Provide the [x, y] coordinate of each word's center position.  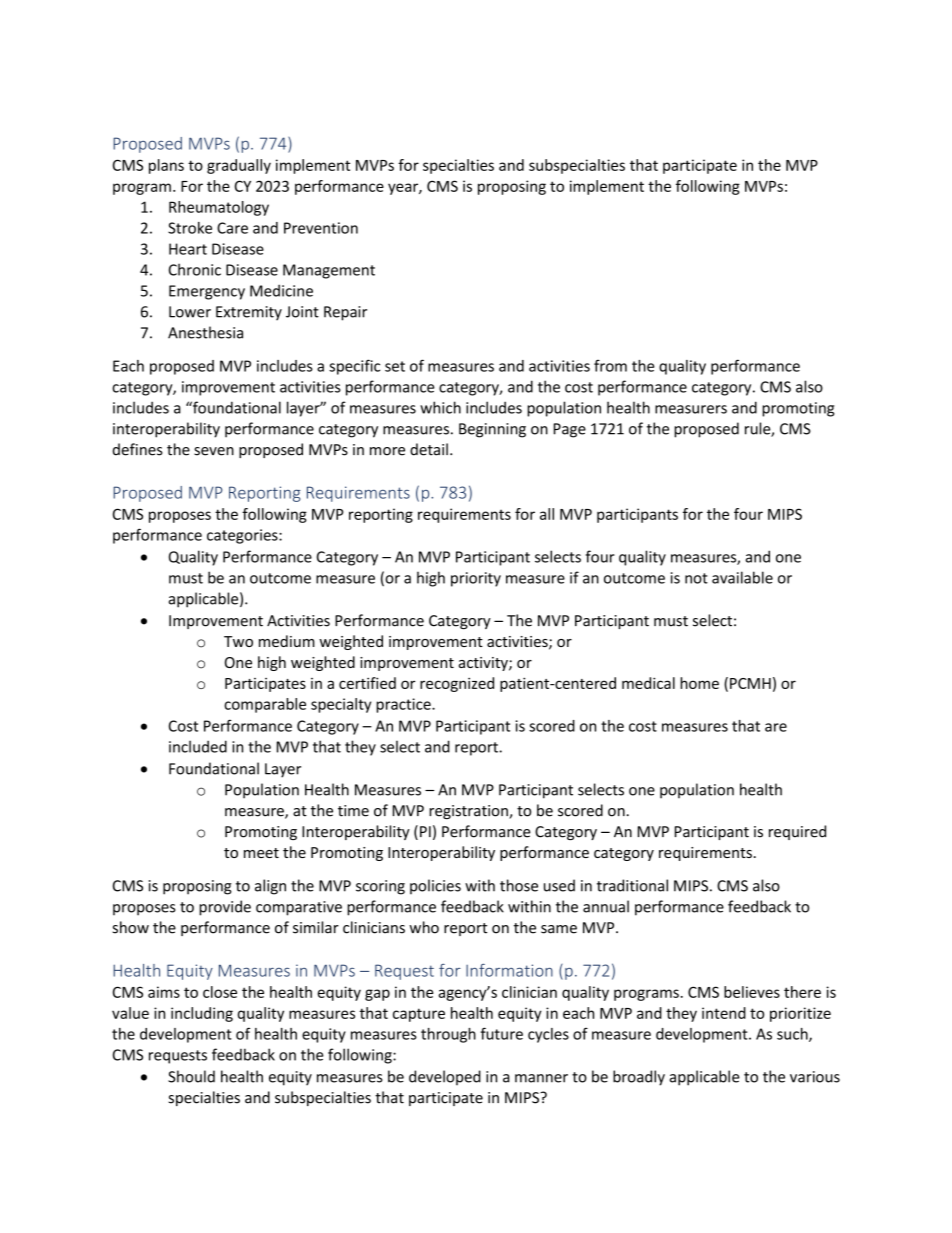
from [610, 365]
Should [191, 1076]
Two [238, 641]
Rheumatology [219, 208]
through [448, 1035]
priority [476, 579]
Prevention [321, 228]
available [742, 577]
